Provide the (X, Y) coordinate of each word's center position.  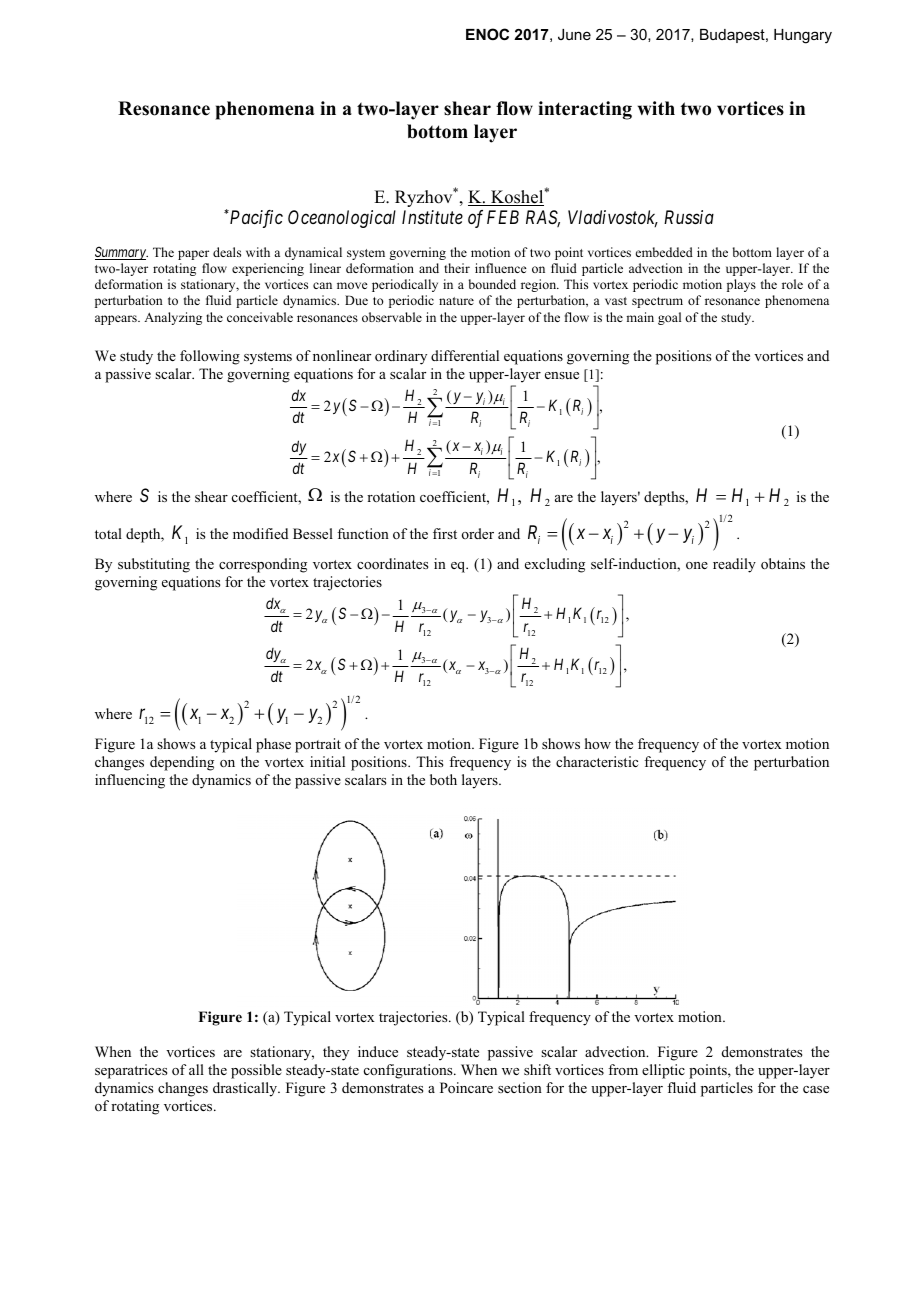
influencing (130, 781)
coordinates (392, 564)
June (574, 34)
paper (193, 255)
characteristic (597, 761)
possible (256, 1071)
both (443, 779)
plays (741, 285)
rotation (391, 496)
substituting (154, 565)
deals (227, 252)
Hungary (803, 36)
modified (260, 533)
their (457, 268)
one (697, 565)
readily (734, 565)
